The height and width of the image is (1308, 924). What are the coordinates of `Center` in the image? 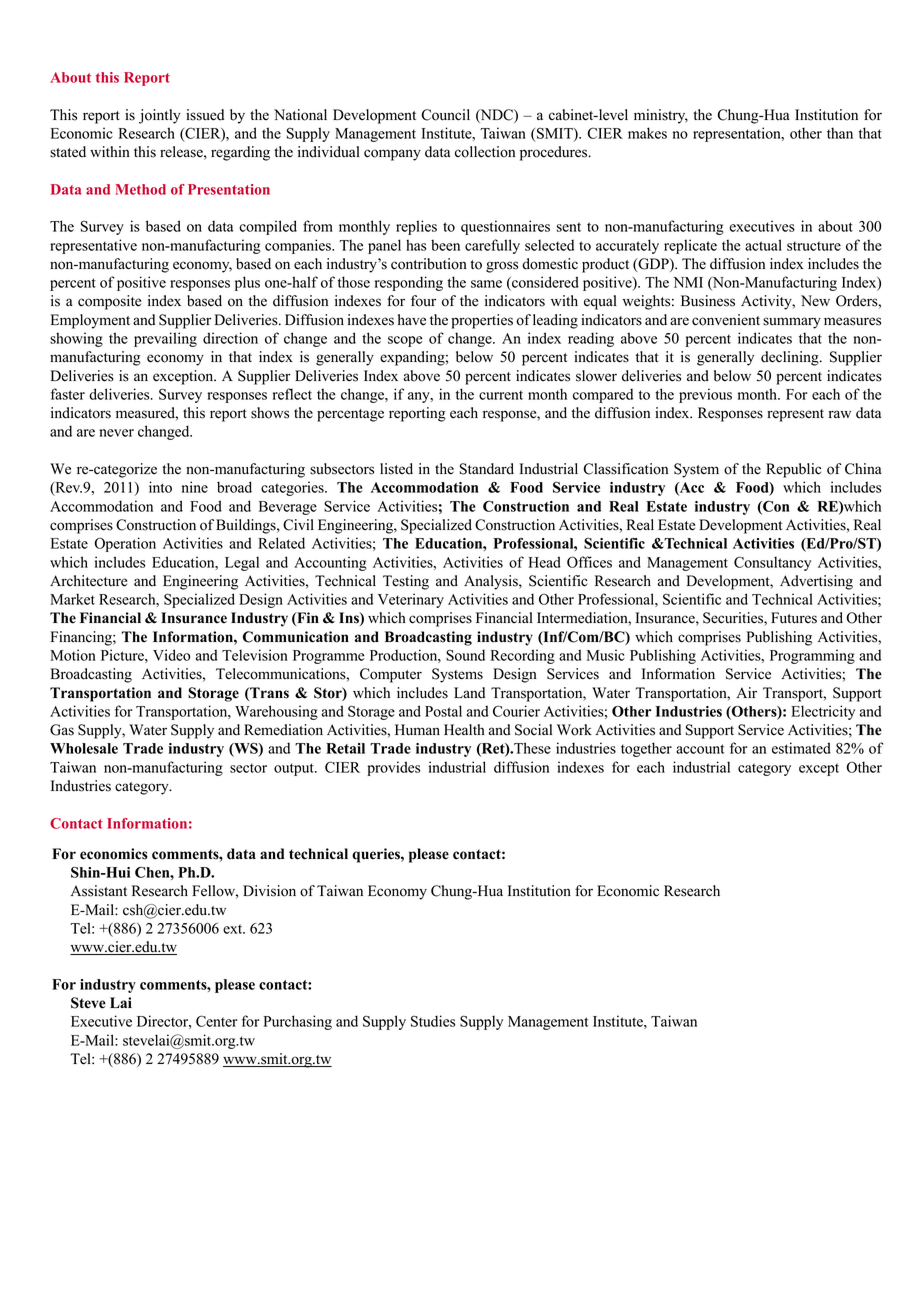 It's located at (217, 1021).
